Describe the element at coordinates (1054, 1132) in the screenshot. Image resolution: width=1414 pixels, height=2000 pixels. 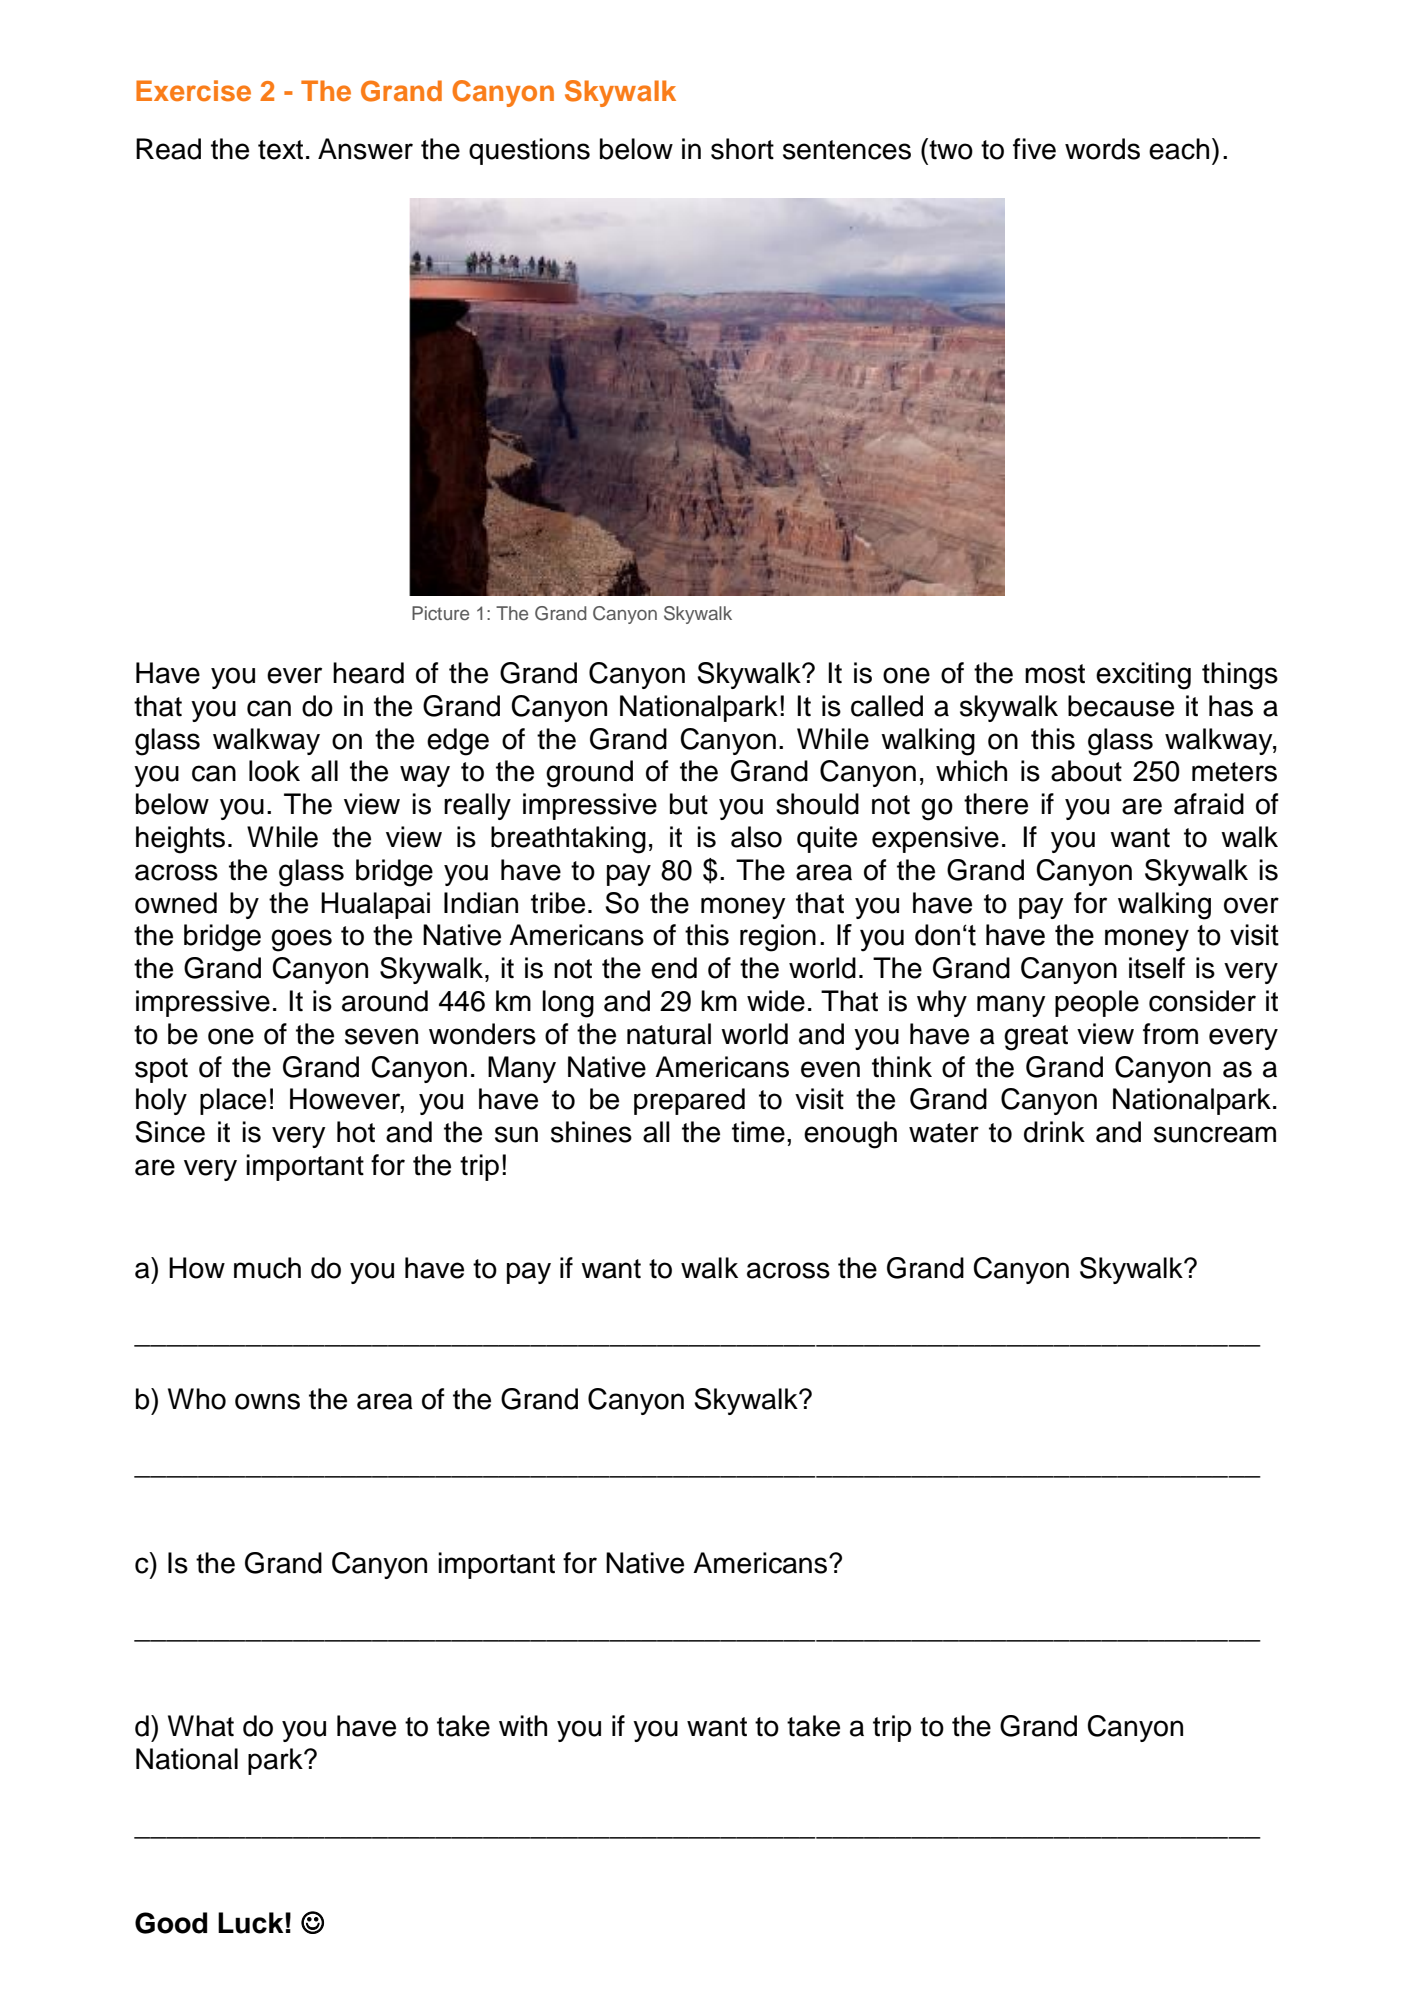
I see `drink` at that location.
